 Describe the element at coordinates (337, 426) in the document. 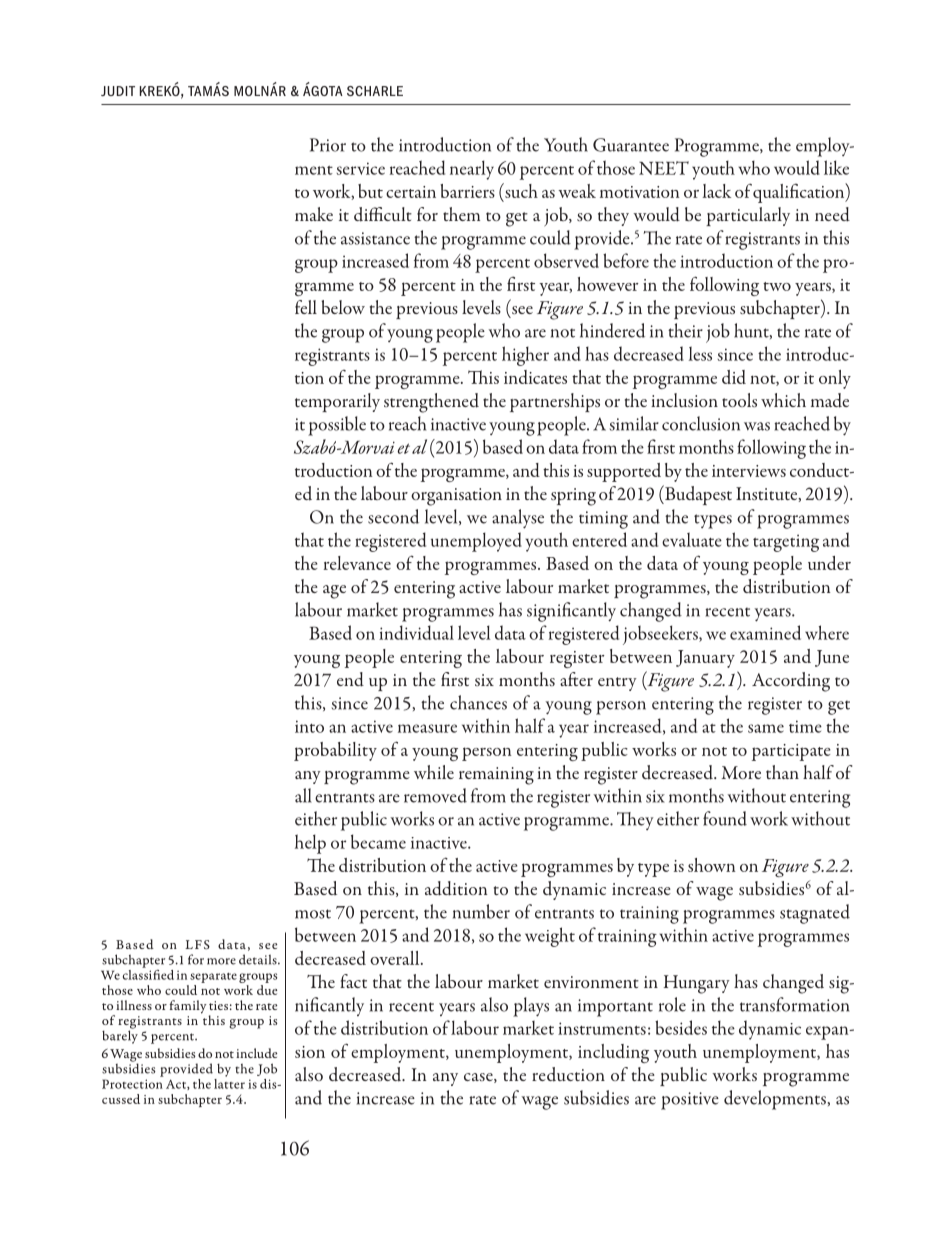

I see `possible` at that location.
